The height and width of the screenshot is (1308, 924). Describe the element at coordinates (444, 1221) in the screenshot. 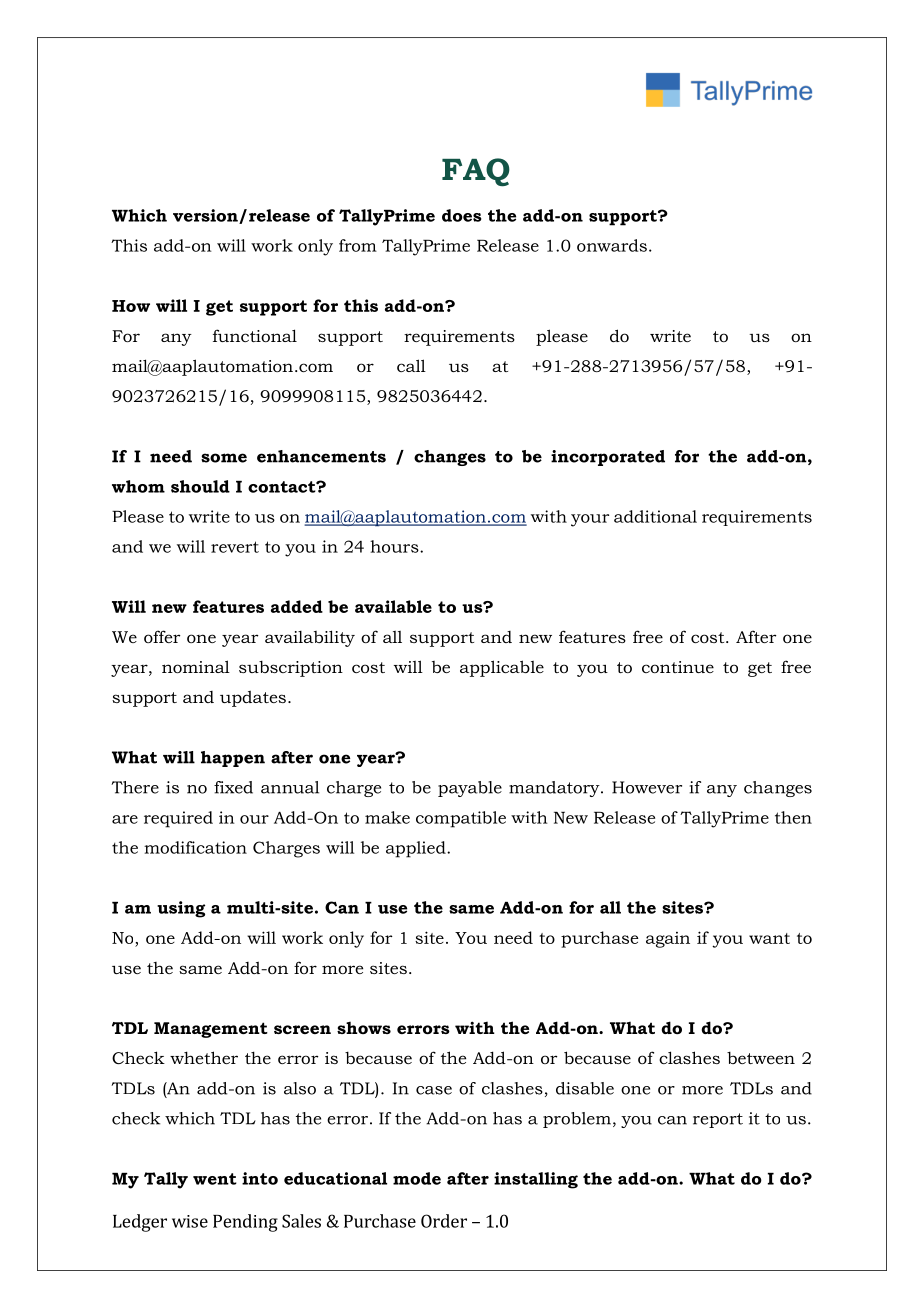

I see `Order` at that location.
